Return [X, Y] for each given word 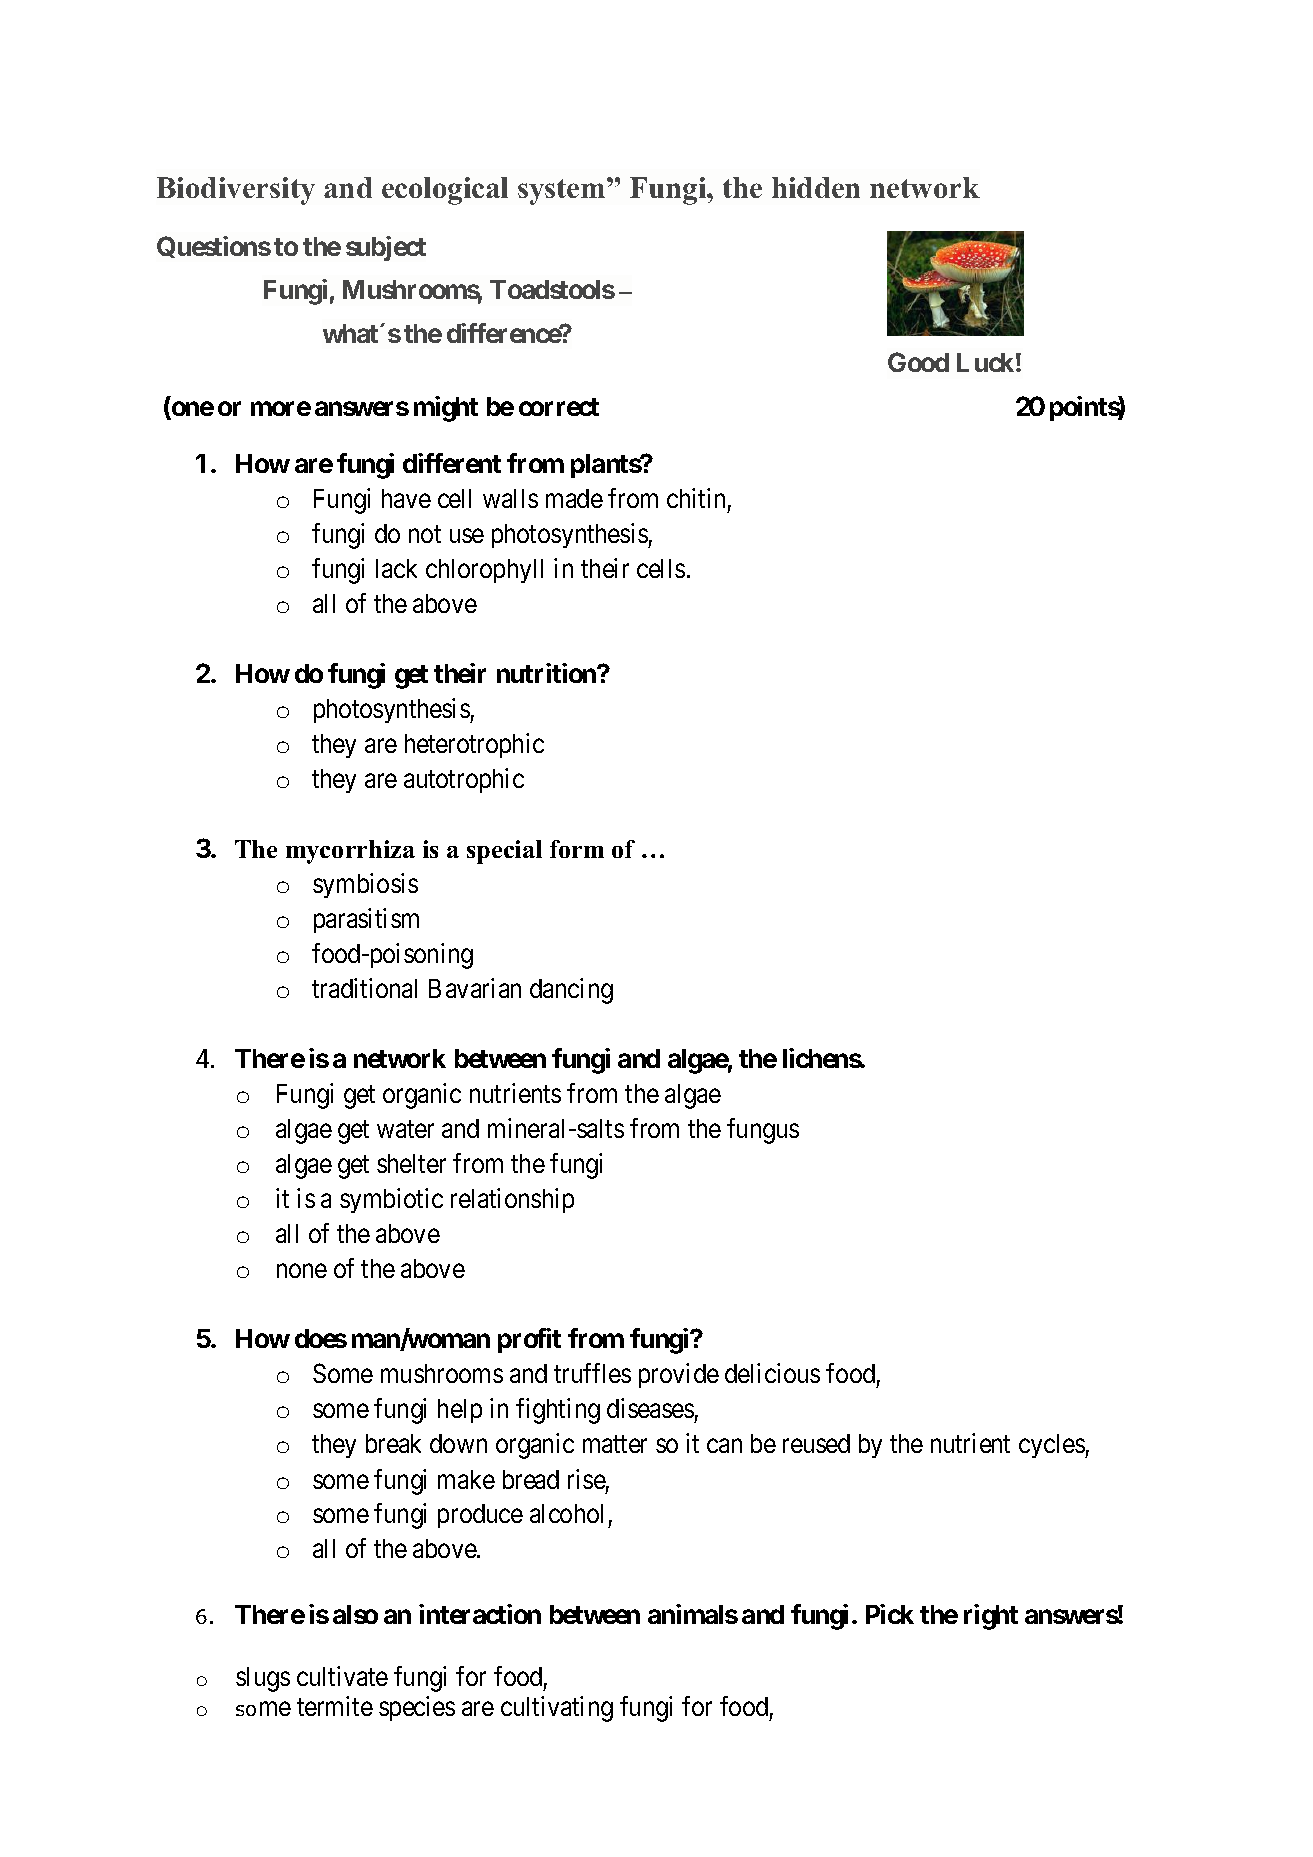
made [574, 498]
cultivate [342, 1676]
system [563, 191]
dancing [571, 991]
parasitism [366, 920]
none [302, 1271]
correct [559, 407]
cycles [1052, 1446]
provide [679, 1375]
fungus [763, 1131]
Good [918, 362]
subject [386, 248]
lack [396, 568]
